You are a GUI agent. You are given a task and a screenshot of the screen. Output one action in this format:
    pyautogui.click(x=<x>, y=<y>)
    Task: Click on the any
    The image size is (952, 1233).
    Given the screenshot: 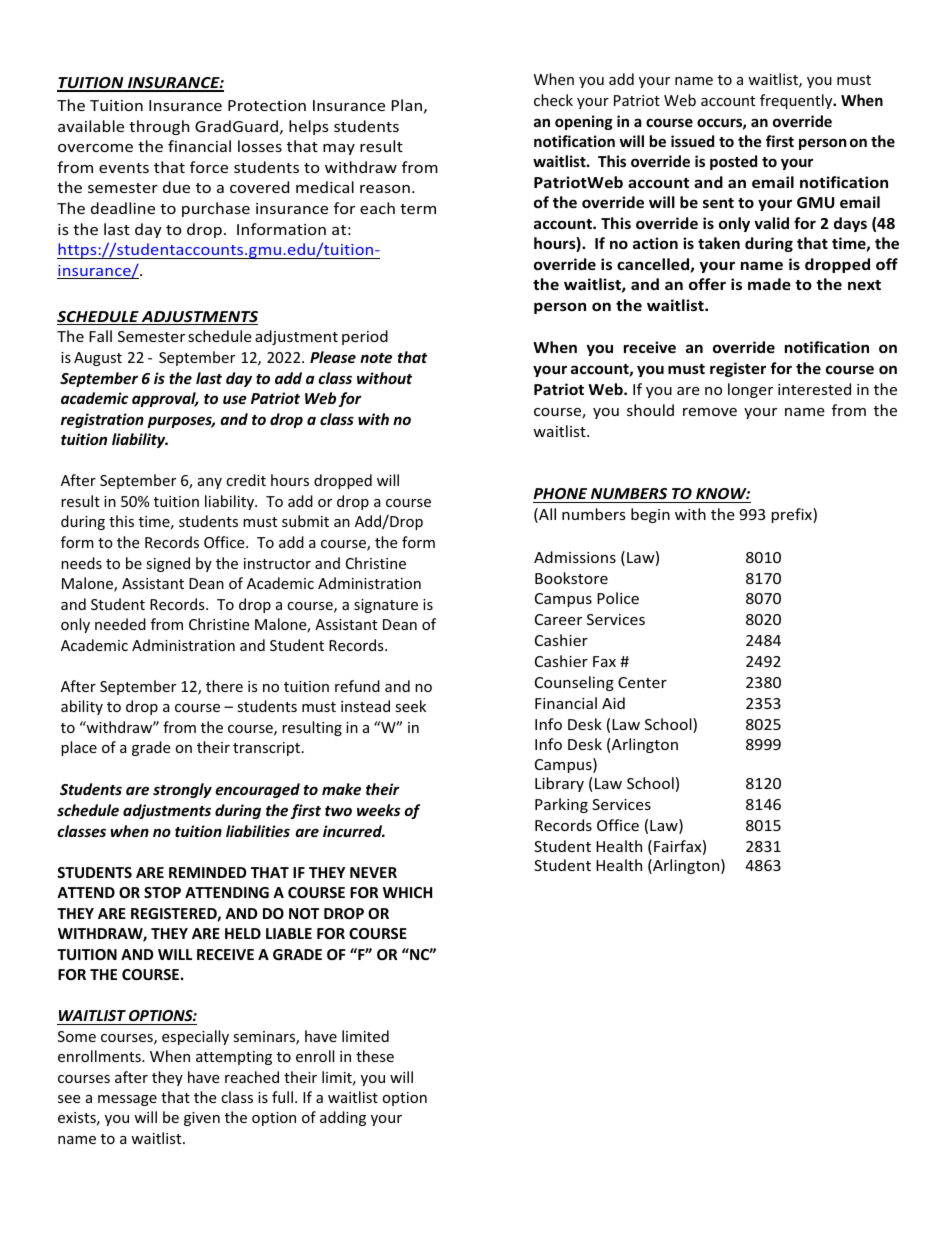 What is the action you would take?
    pyautogui.click(x=210, y=483)
